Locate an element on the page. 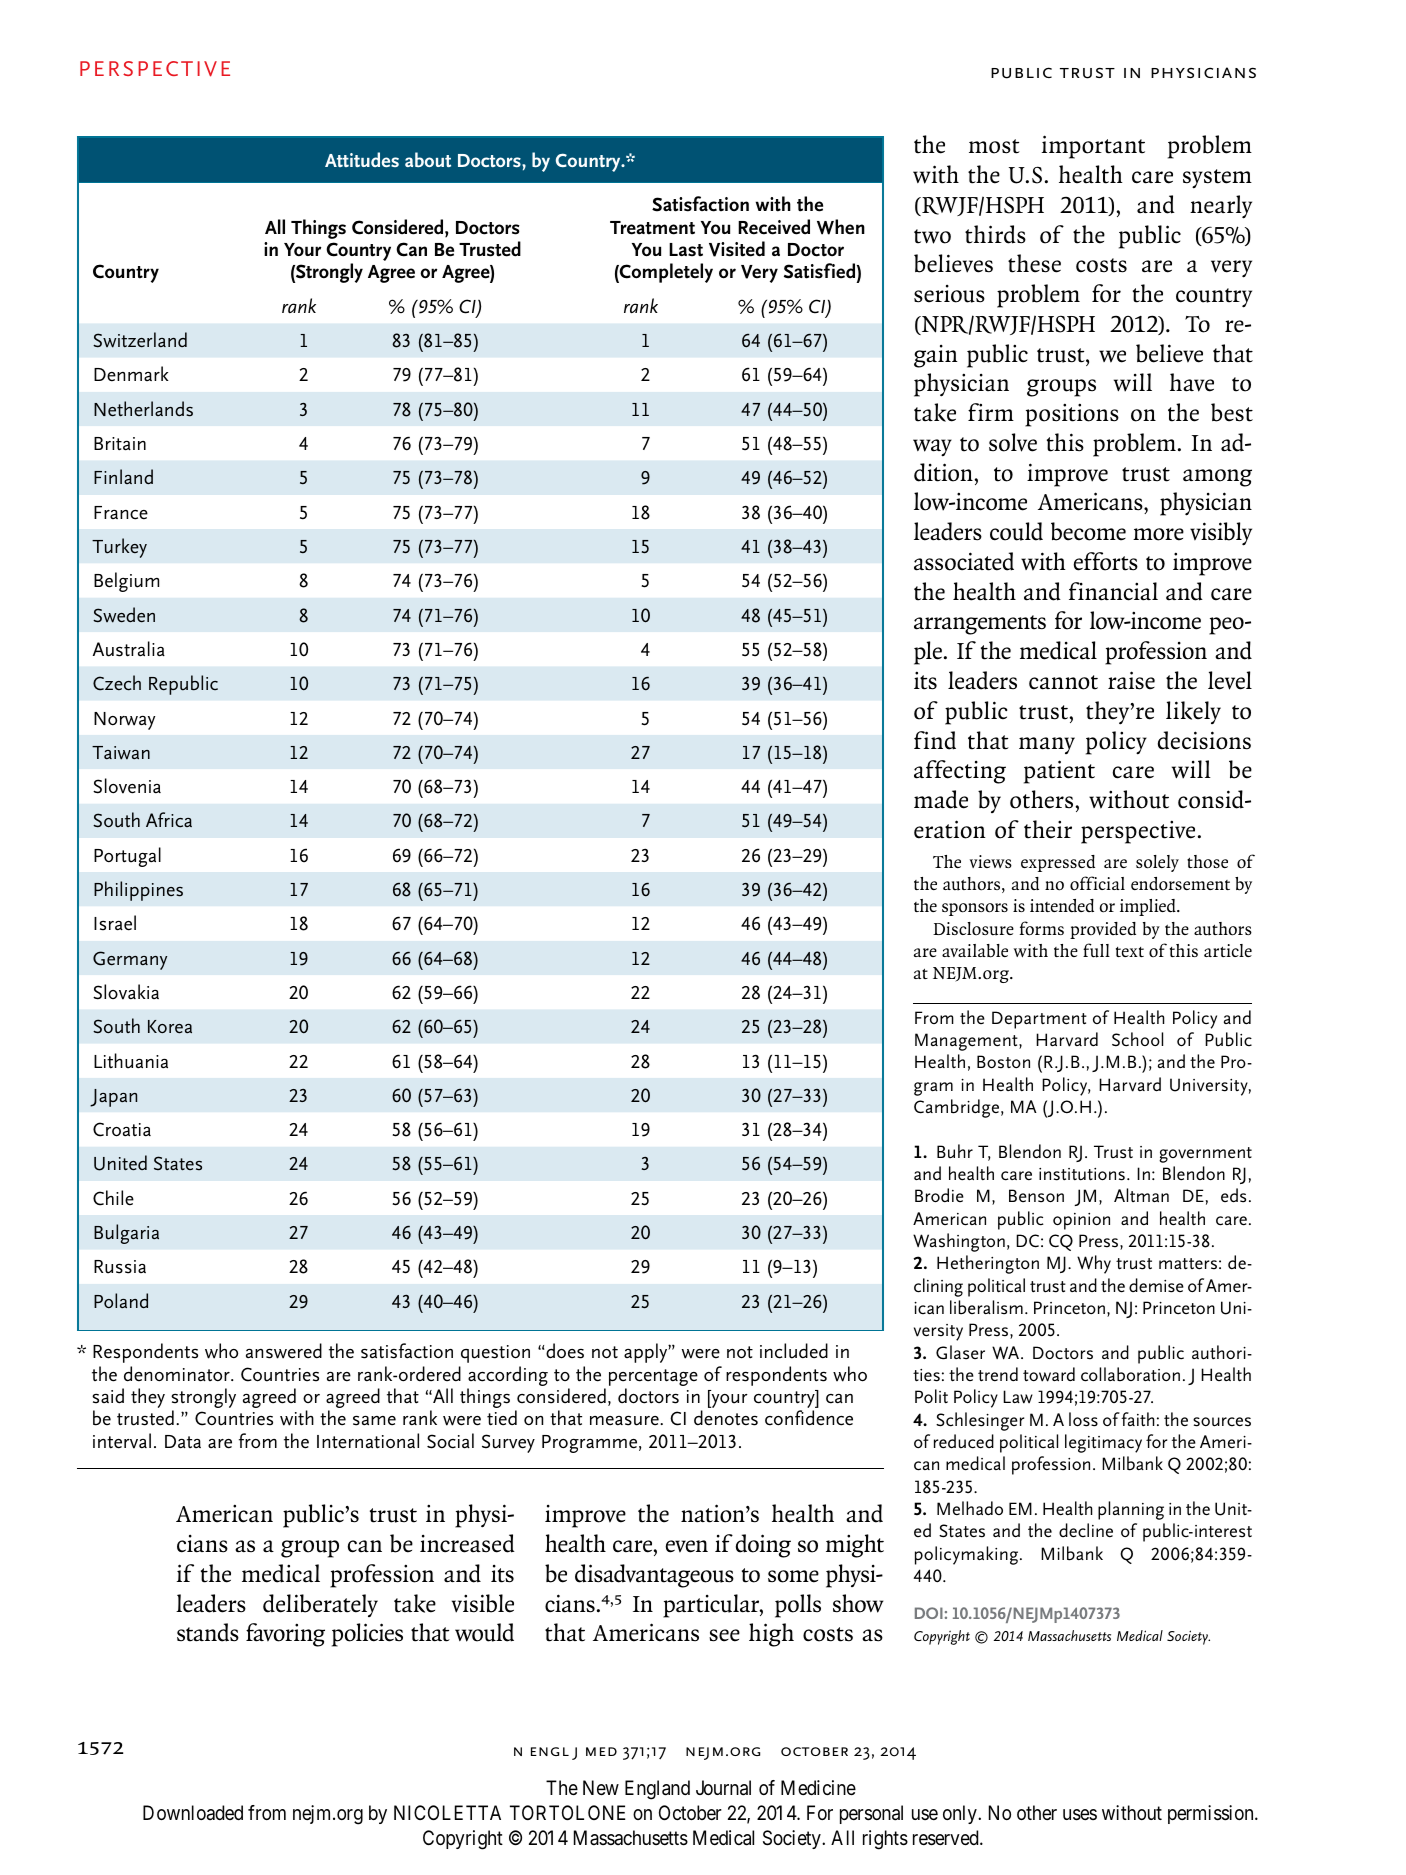 The width and height of the image is (1406, 1875). become is located at coordinates (1088, 531).
